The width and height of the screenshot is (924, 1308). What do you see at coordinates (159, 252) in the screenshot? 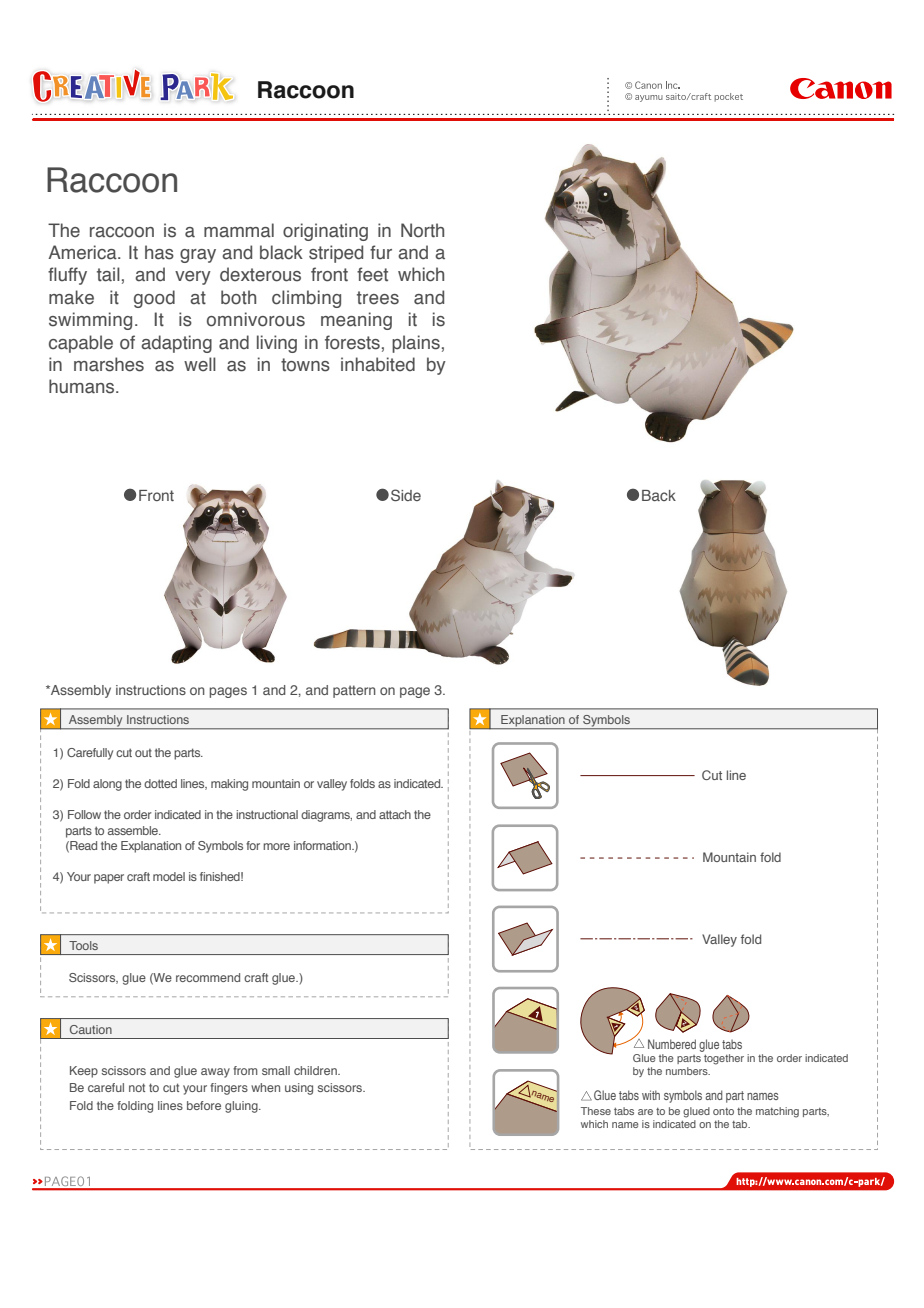
I see `has` at bounding box center [159, 252].
